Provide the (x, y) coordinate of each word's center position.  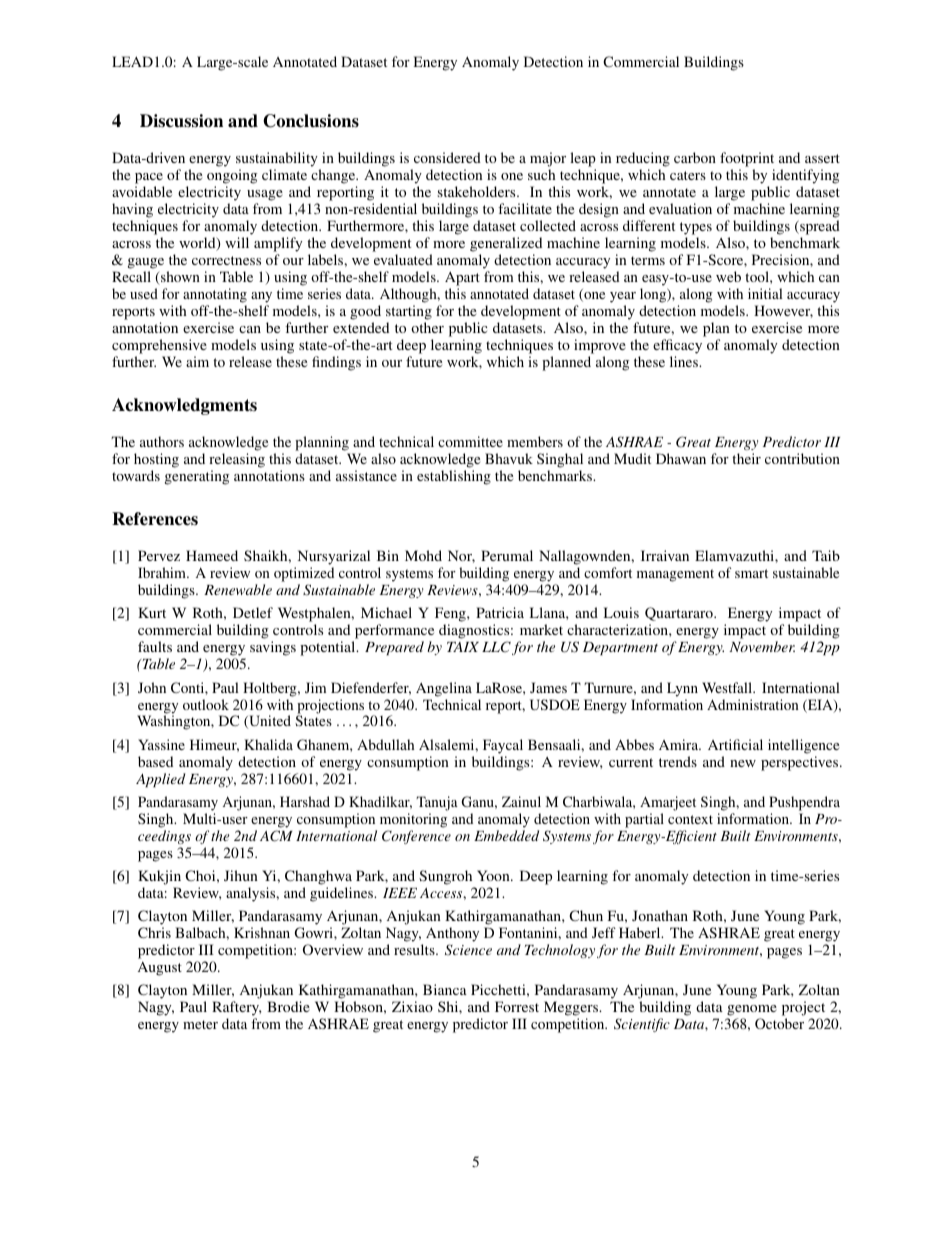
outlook (206, 704)
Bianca (445, 989)
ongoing (232, 176)
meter (200, 1024)
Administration (753, 704)
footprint (747, 159)
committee (470, 441)
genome (752, 1012)
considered (447, 157)
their (746, 458)
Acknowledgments (184, 406)
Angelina (444, 689)
